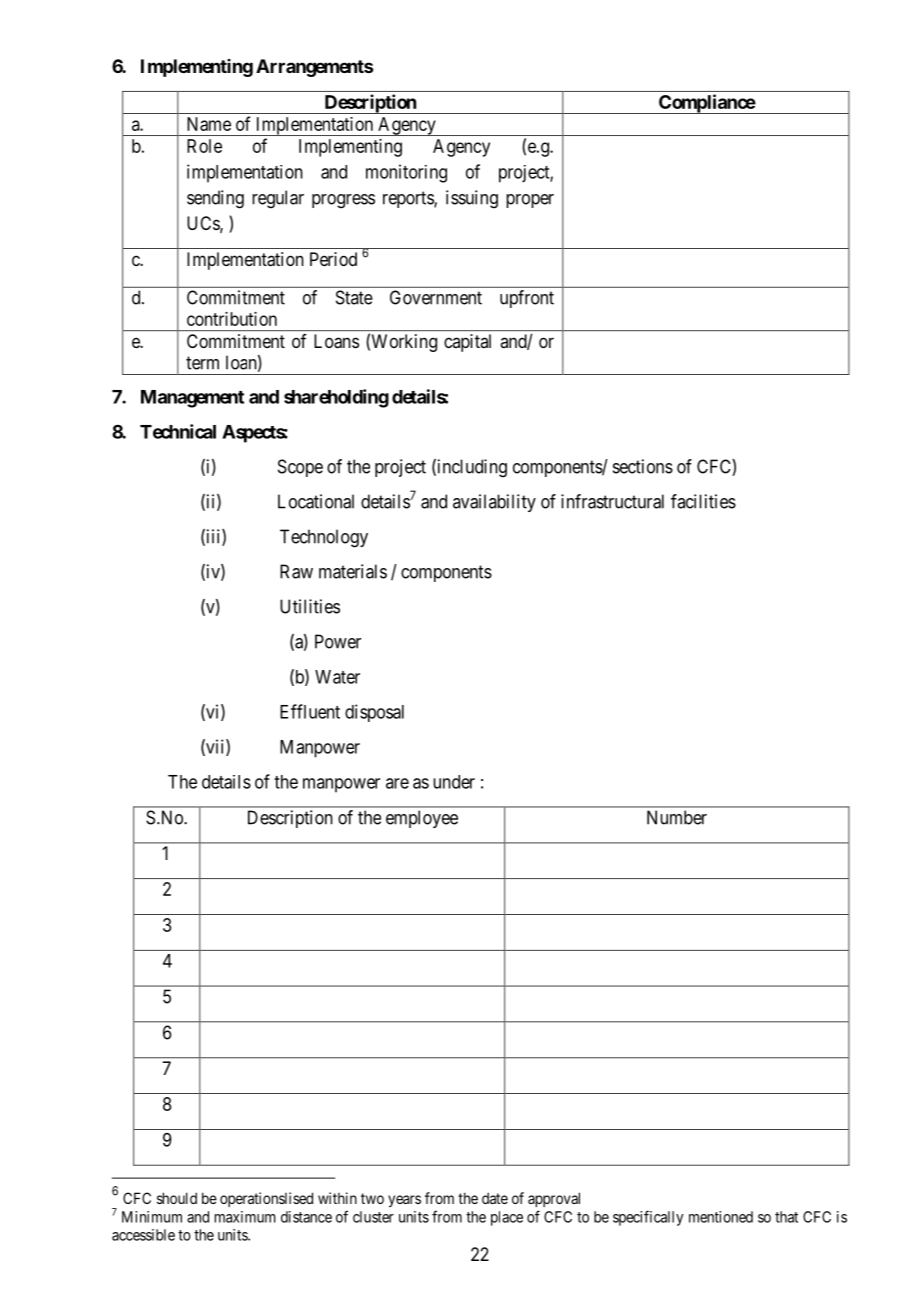 The image size is (924, 1307). What do you see at coordinates (472, 199) in the document?
I see `issuing` at bounding box center [472, 199].
